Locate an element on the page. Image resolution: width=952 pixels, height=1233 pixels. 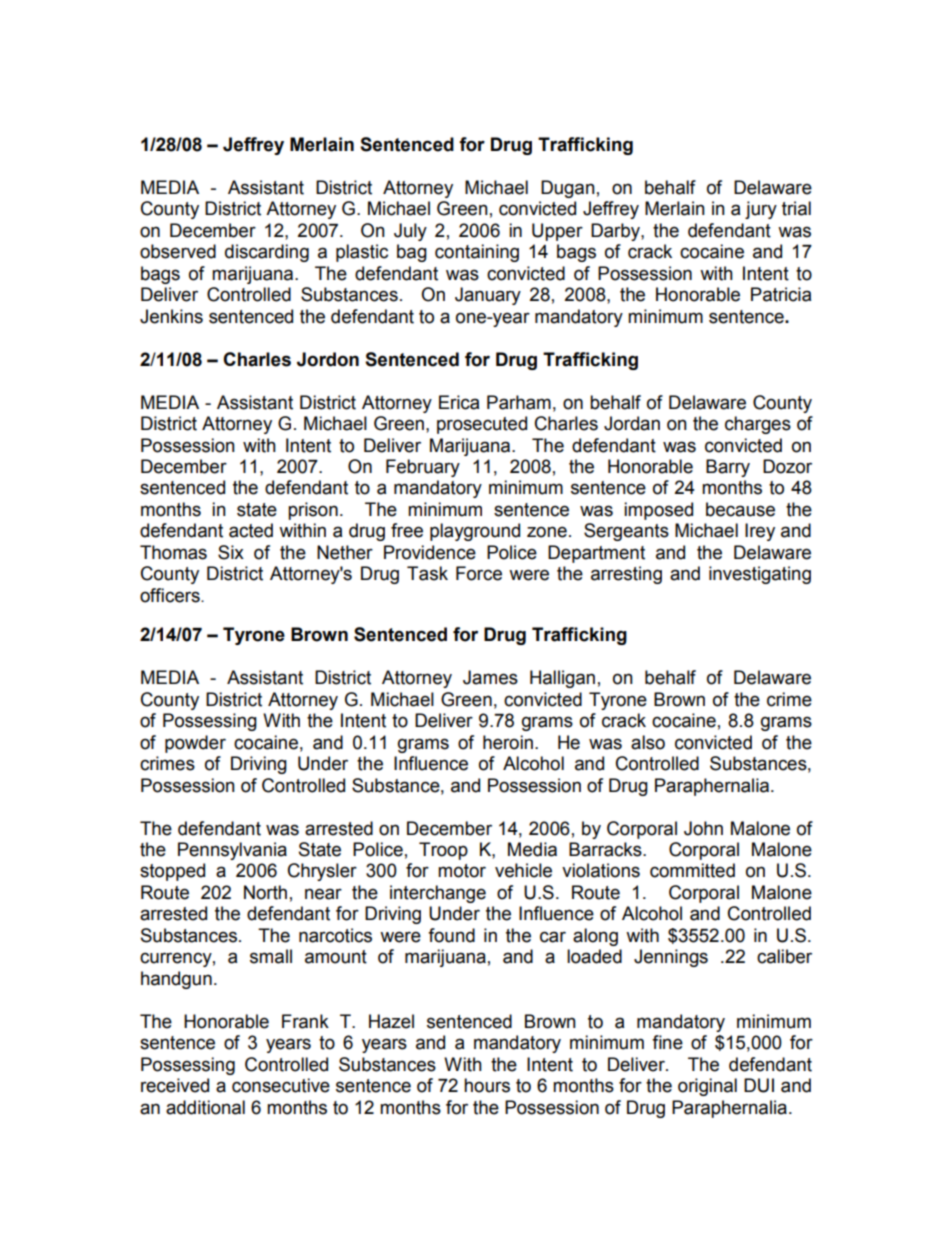
containing is located at coordinates (477, 253).
